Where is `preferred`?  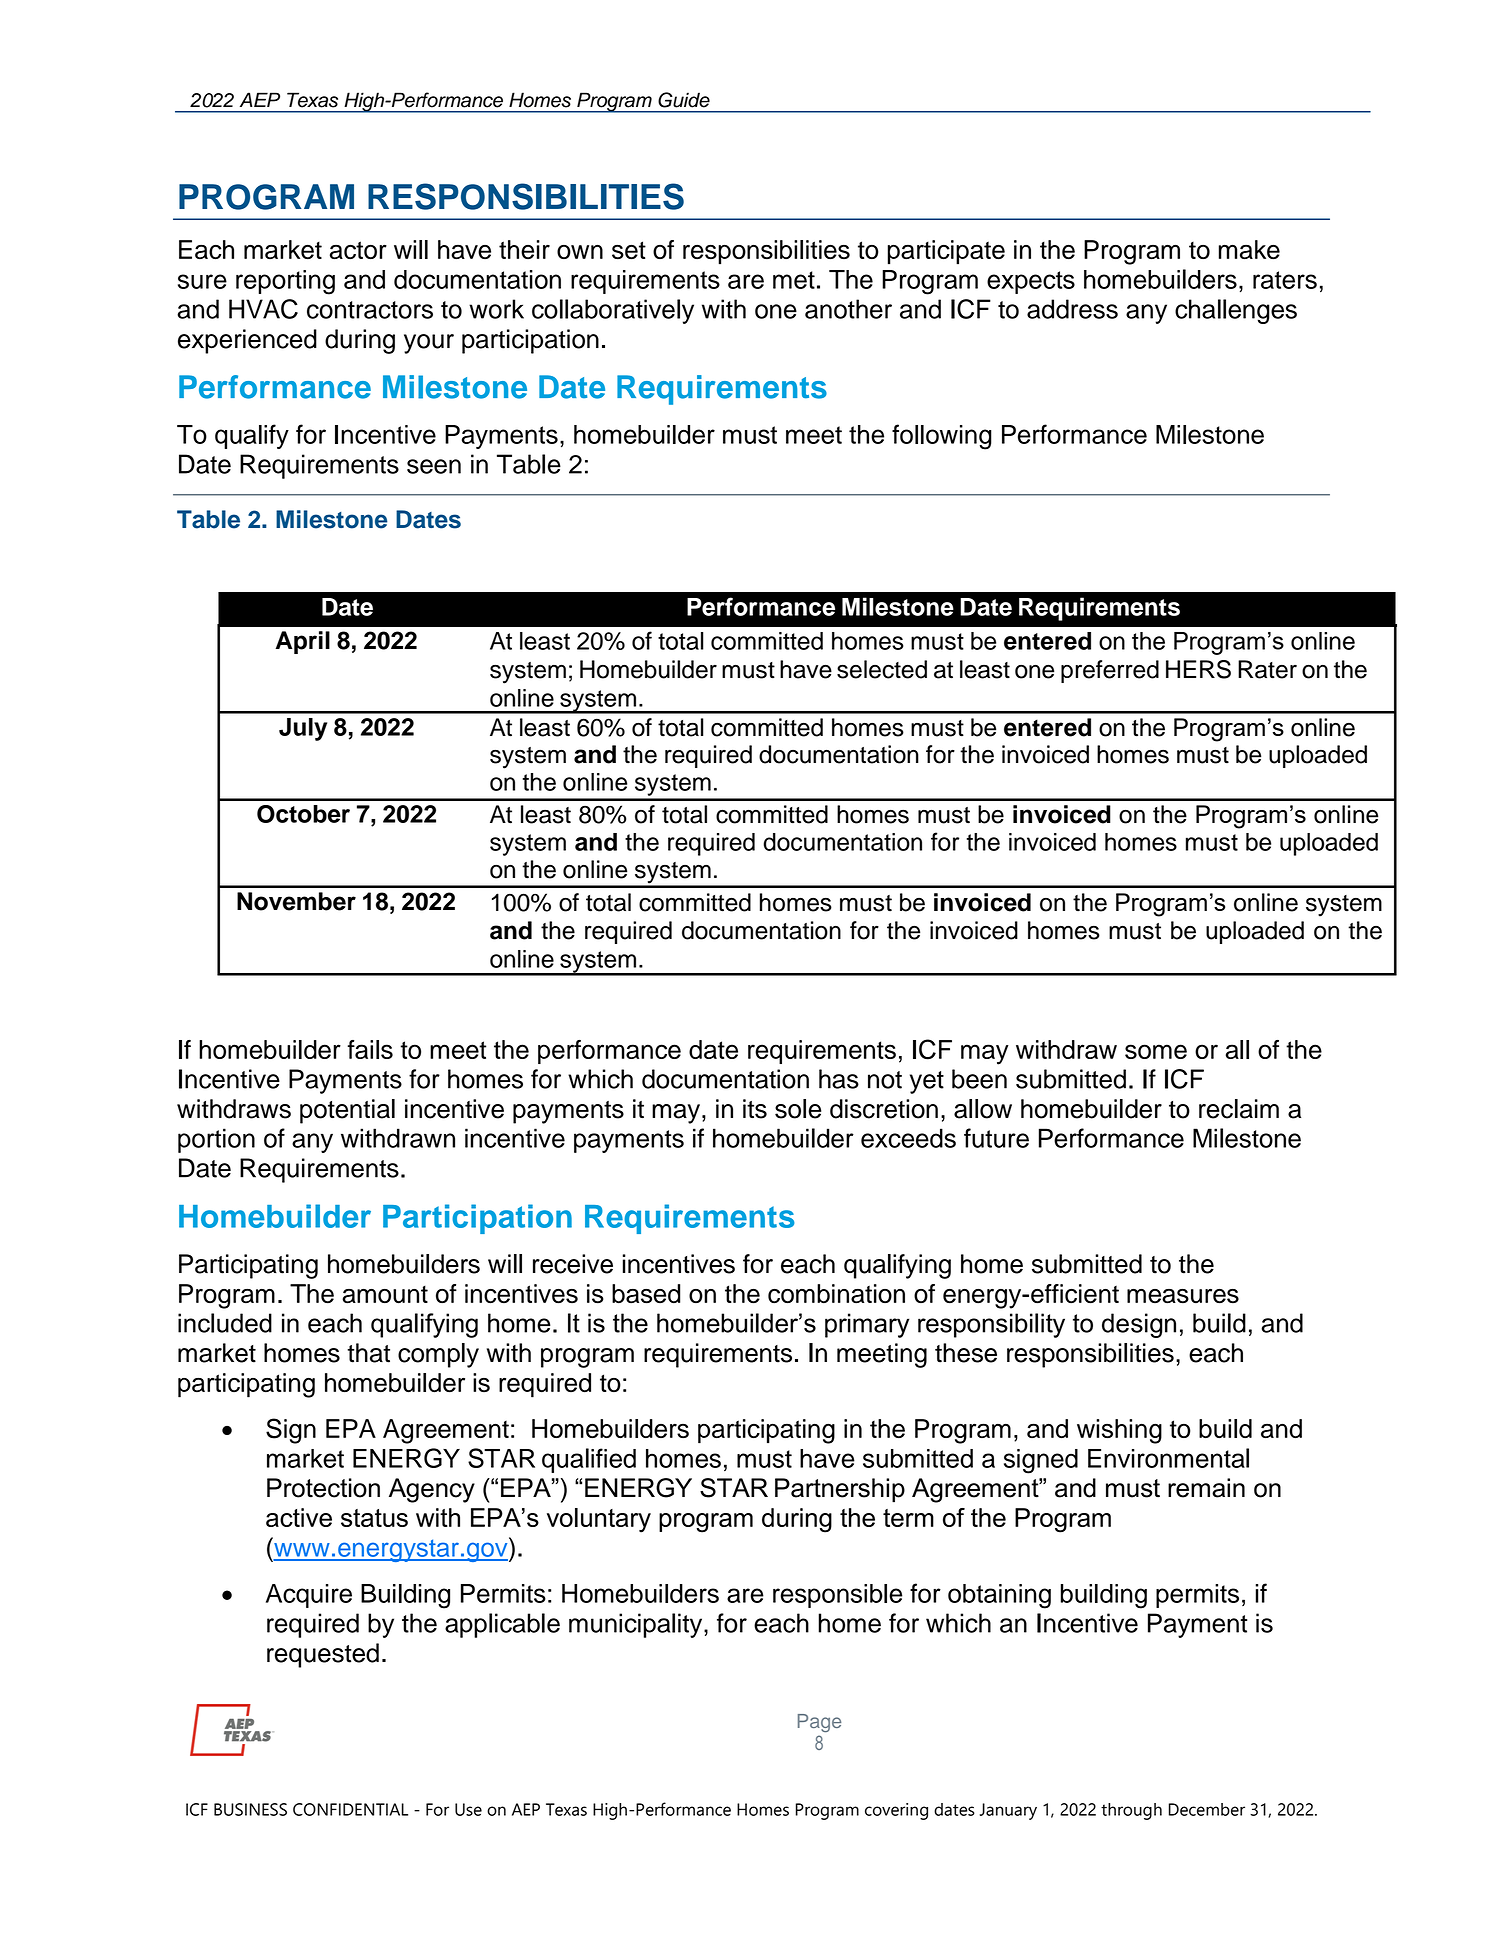
preferred is located at coordinates (1110, 671).
